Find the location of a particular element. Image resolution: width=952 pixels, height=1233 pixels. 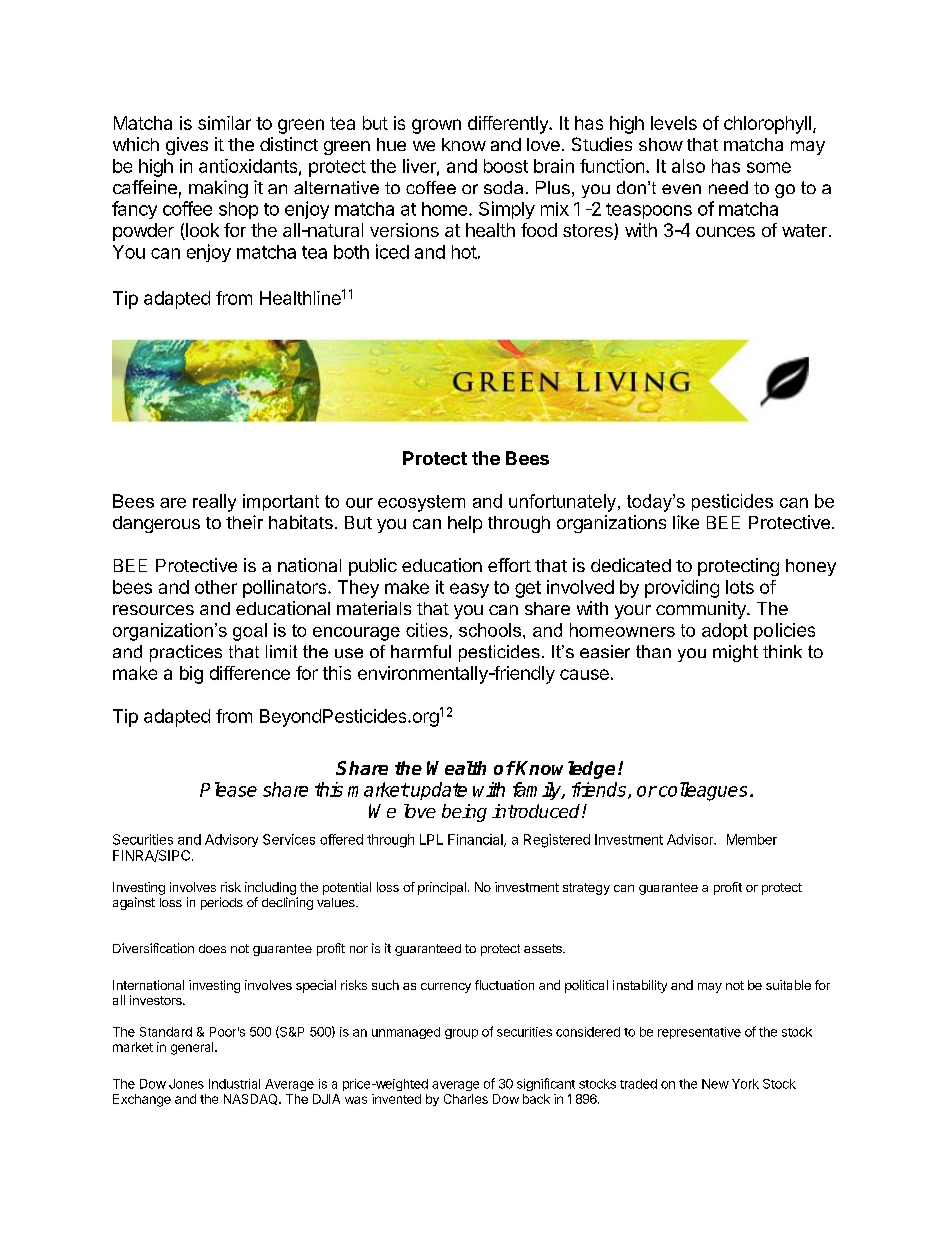

gives is located at coordinates (187, 146).
